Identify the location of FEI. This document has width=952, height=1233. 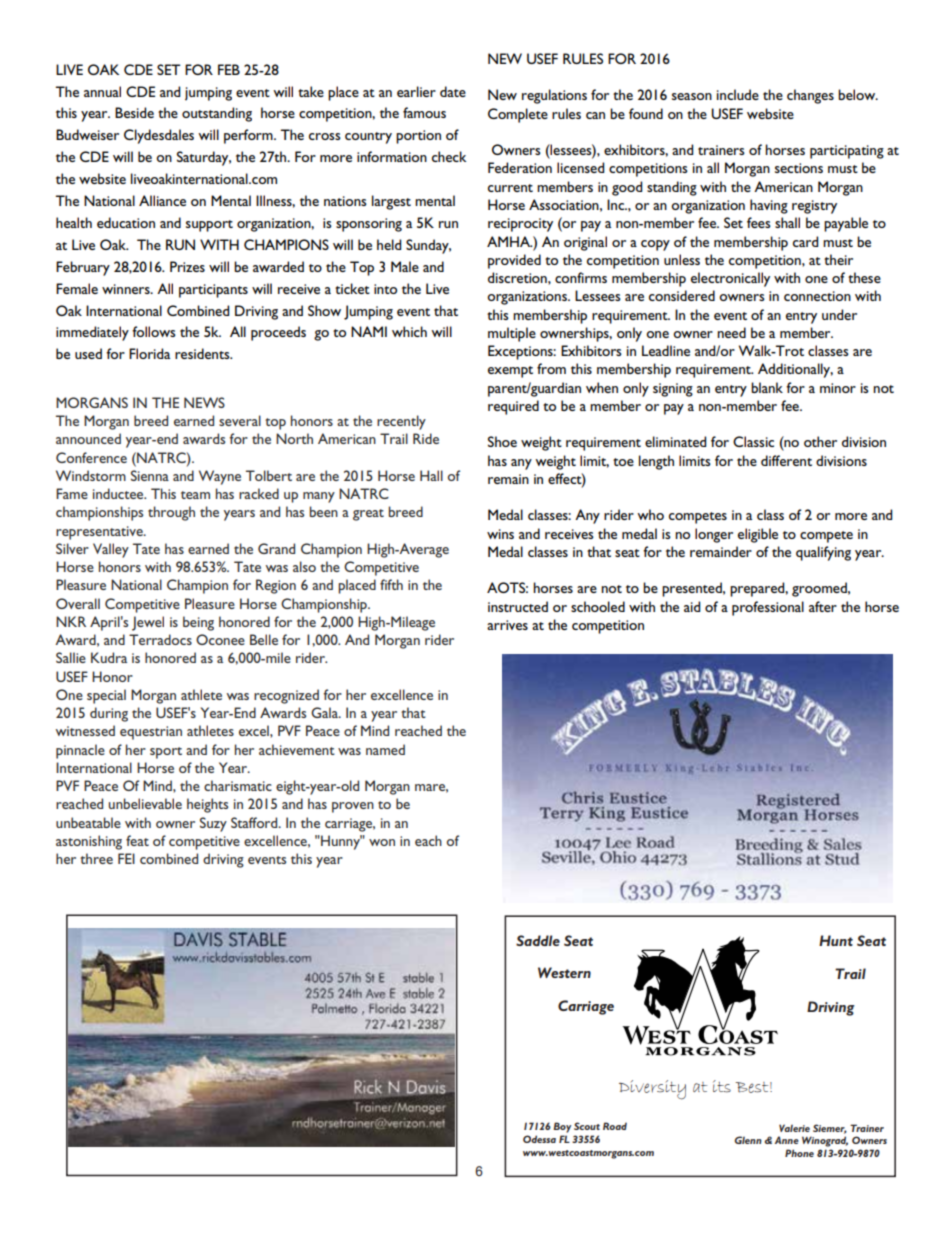
(126, 858).
